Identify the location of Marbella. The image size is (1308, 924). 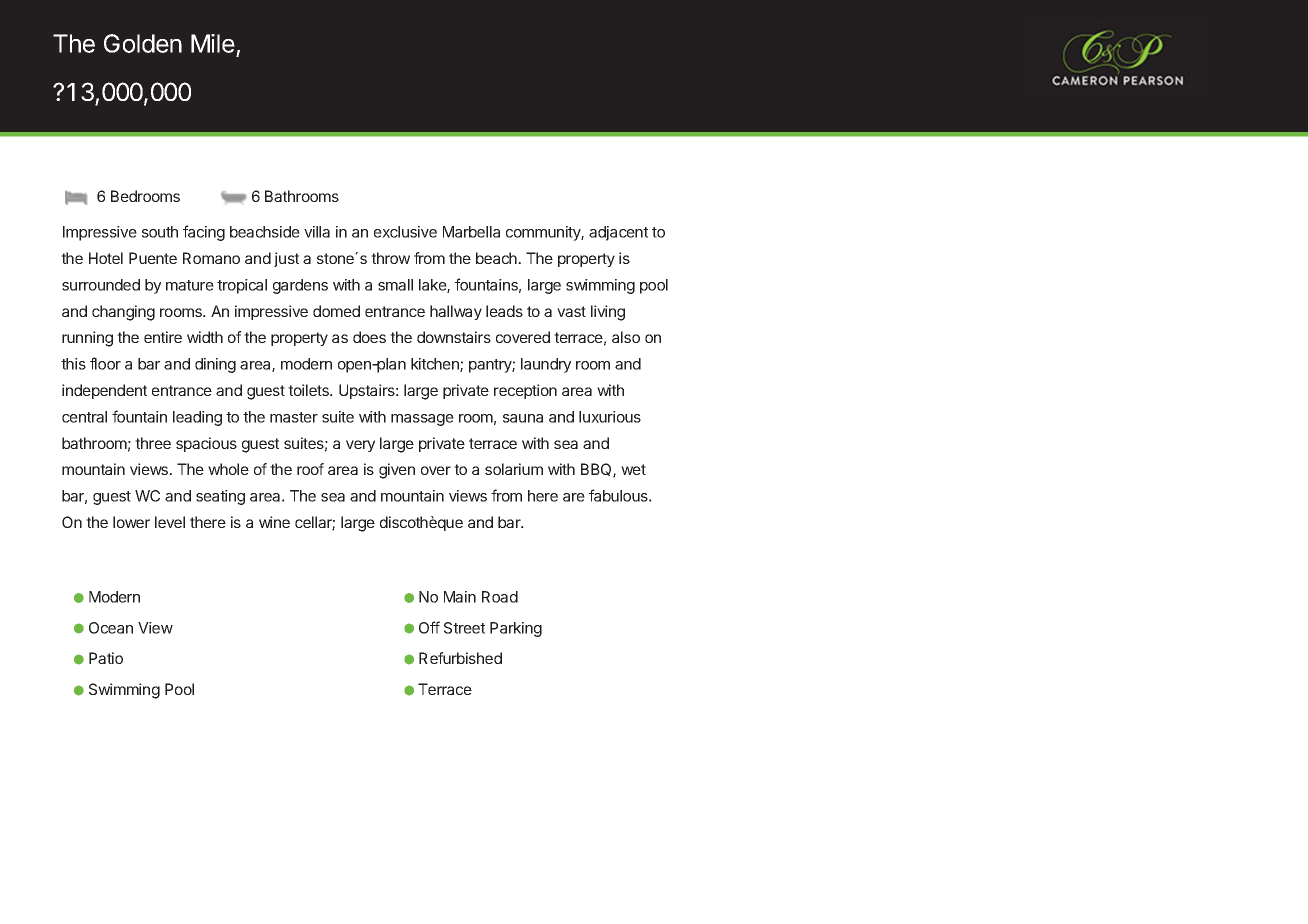
(471, 232).
